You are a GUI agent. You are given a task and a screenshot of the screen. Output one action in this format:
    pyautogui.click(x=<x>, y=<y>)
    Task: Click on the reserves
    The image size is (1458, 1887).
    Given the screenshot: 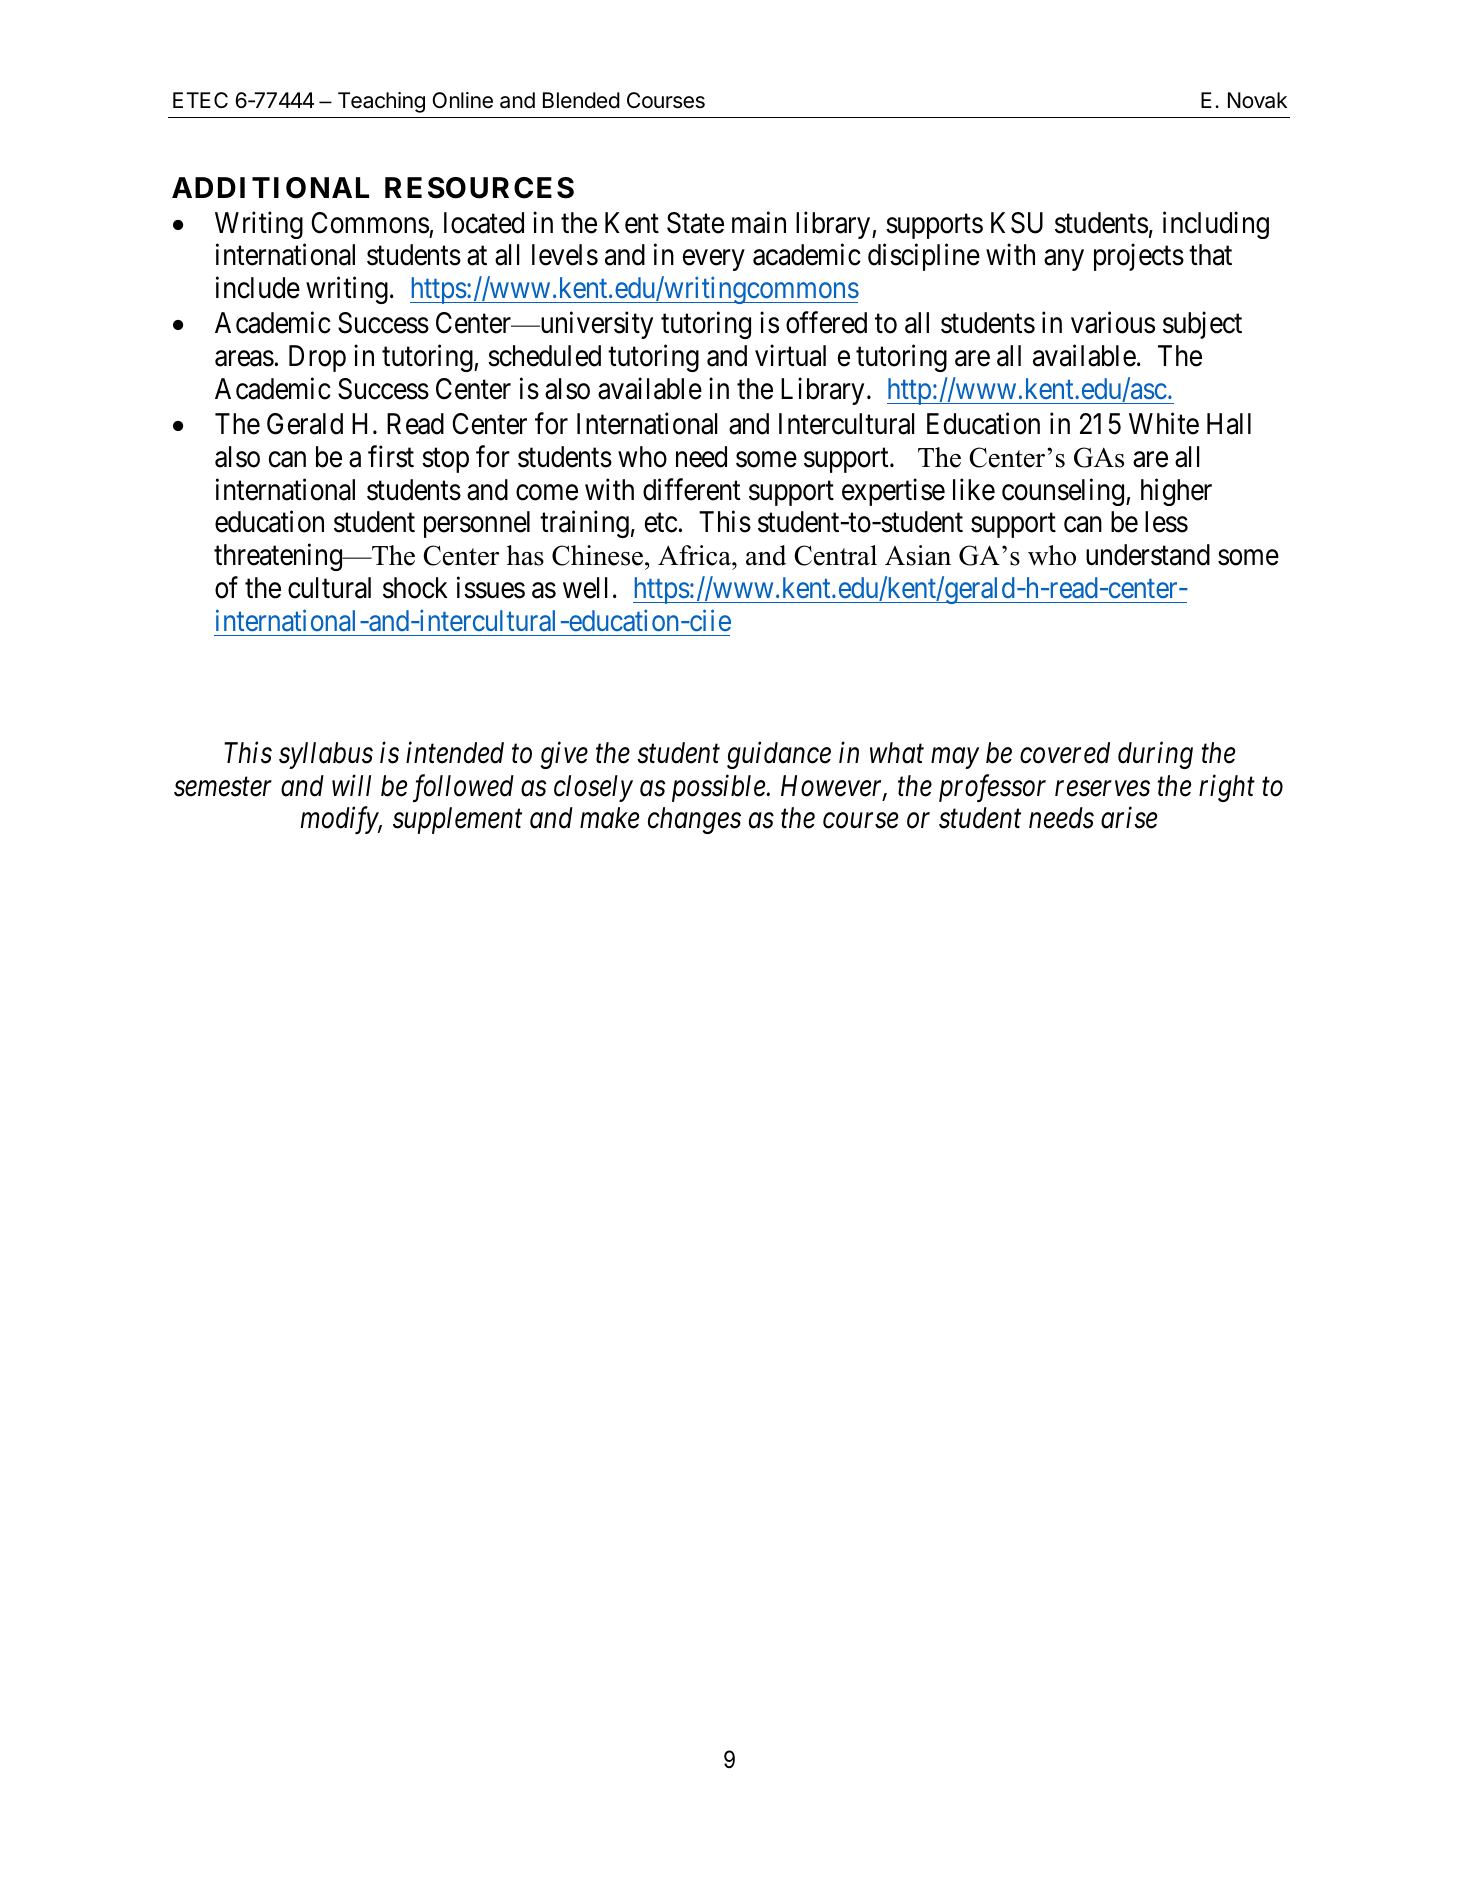 What is the action you would take?
    pyautogui.click(x=1102, y=789)
